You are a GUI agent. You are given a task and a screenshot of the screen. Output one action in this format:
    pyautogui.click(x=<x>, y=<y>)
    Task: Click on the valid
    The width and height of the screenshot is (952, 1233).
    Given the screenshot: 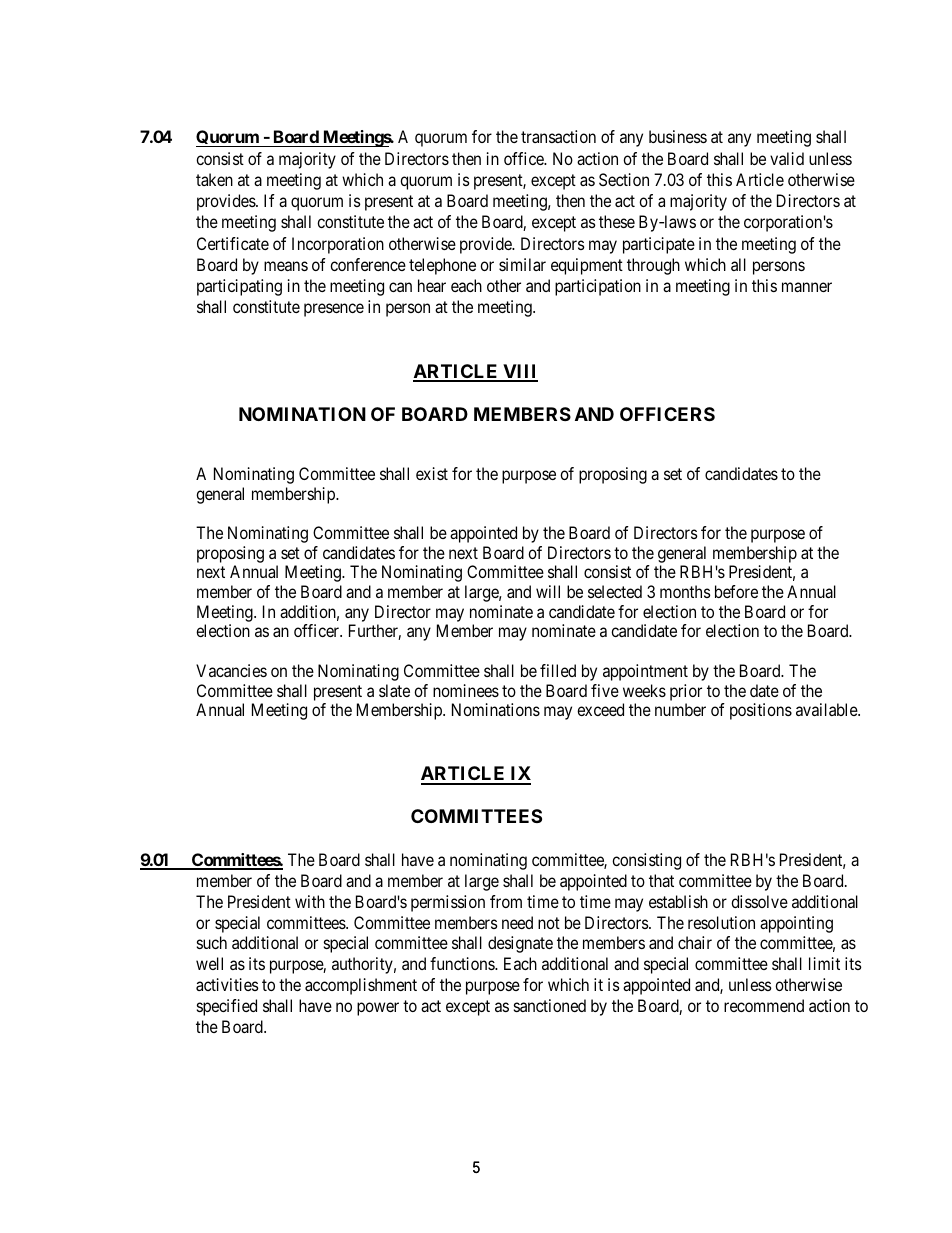 What is the action you would take?
    pyautogui.click(x=787, y=158)
